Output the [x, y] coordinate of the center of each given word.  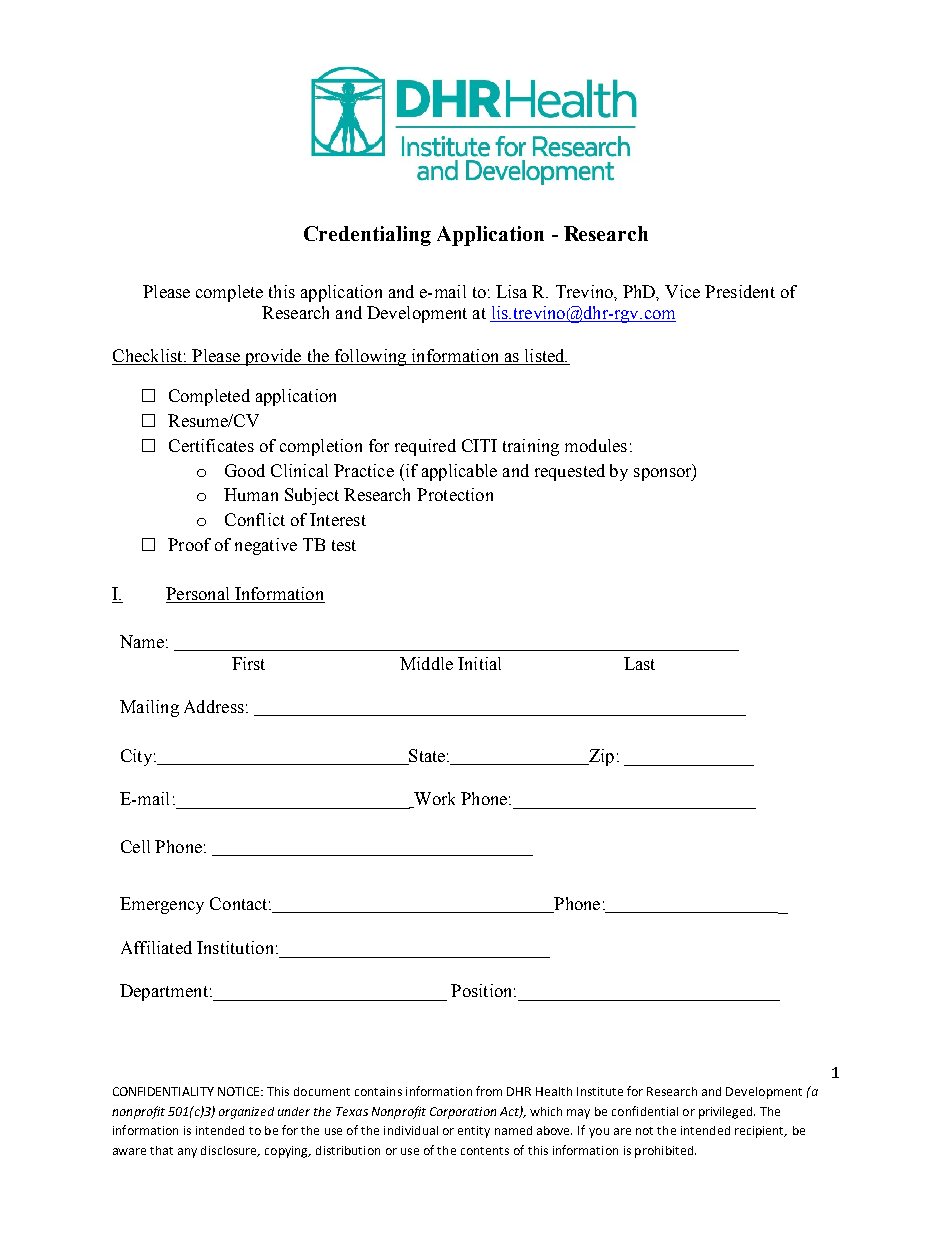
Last [639, 663]
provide [273, 357]
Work [433, 800]
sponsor [664, 474]
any [187, 1153]
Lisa [511, 291]
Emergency [162, 905]
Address [214, 706]
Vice [682, 291]
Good [245, 470]
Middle [426, 663]
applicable [459, 472]
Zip [600, 757]
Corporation [463, 1113]
